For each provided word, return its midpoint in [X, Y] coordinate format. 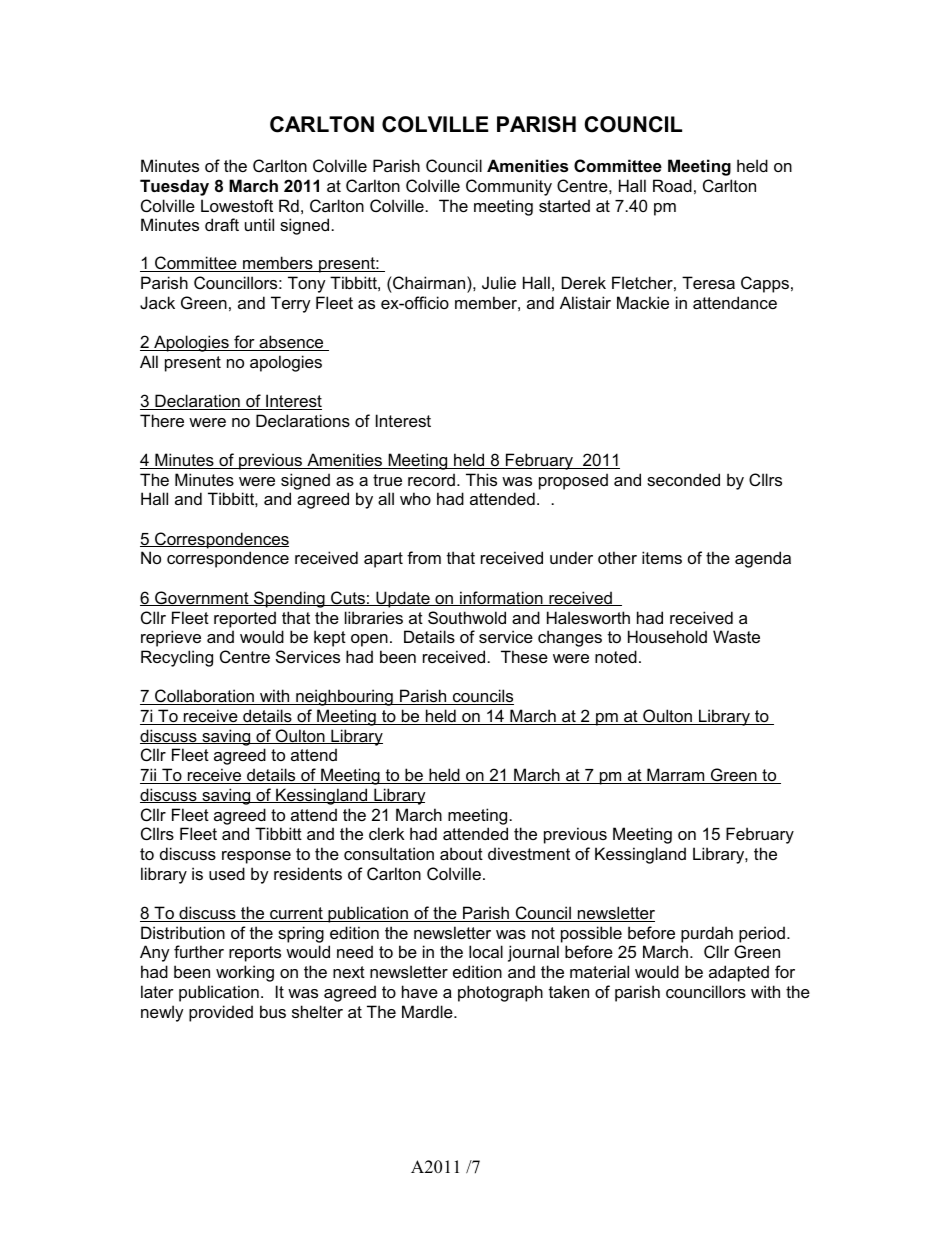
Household [667, 636]
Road [672, 185]
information [501, 598]
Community [509, 187]
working [245, 973]
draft [222, 224]
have [420, 991]
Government [202, 598]
